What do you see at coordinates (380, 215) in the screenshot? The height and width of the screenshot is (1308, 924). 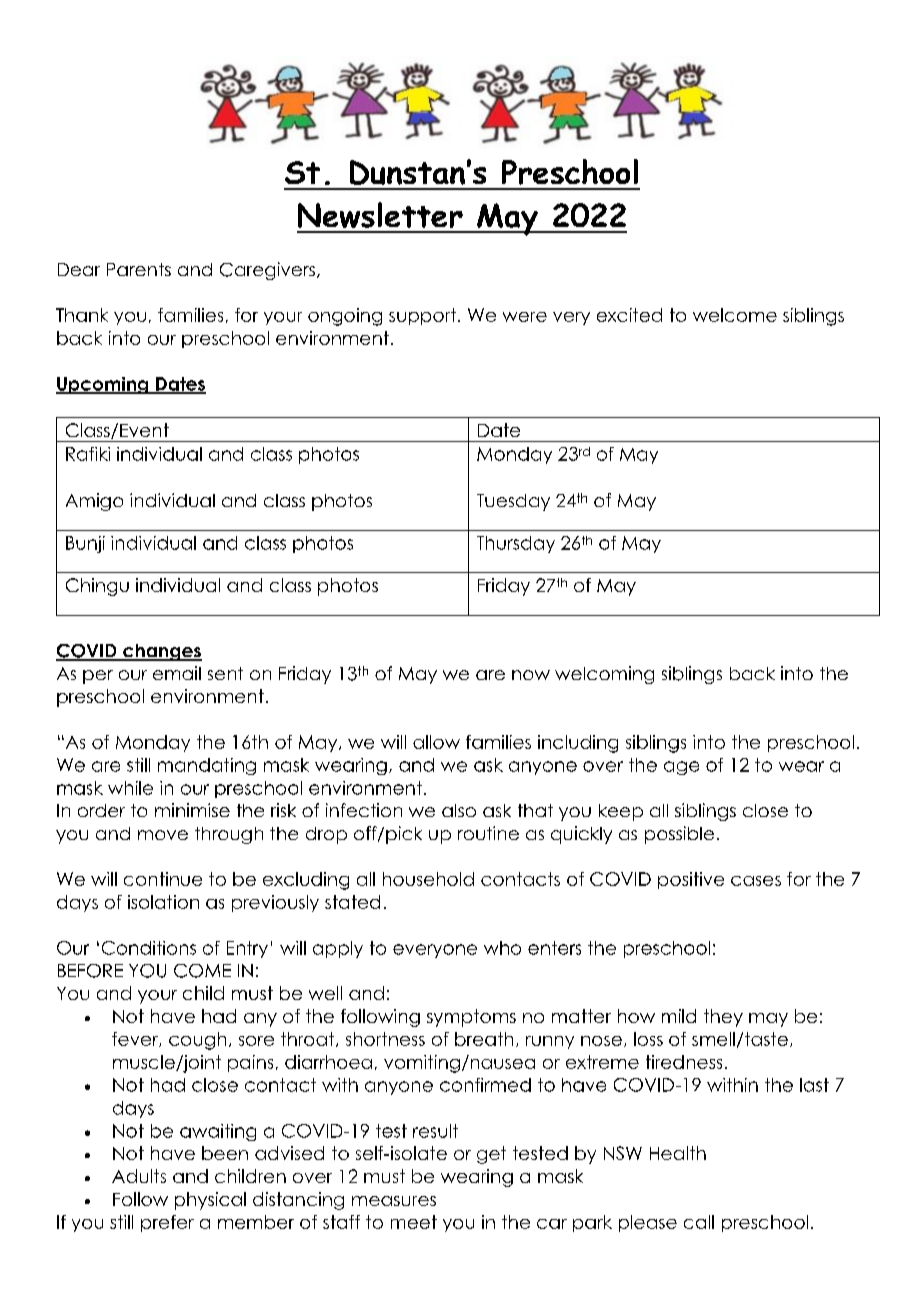 I see `Newsletter` at bounding box center [380, 215].
